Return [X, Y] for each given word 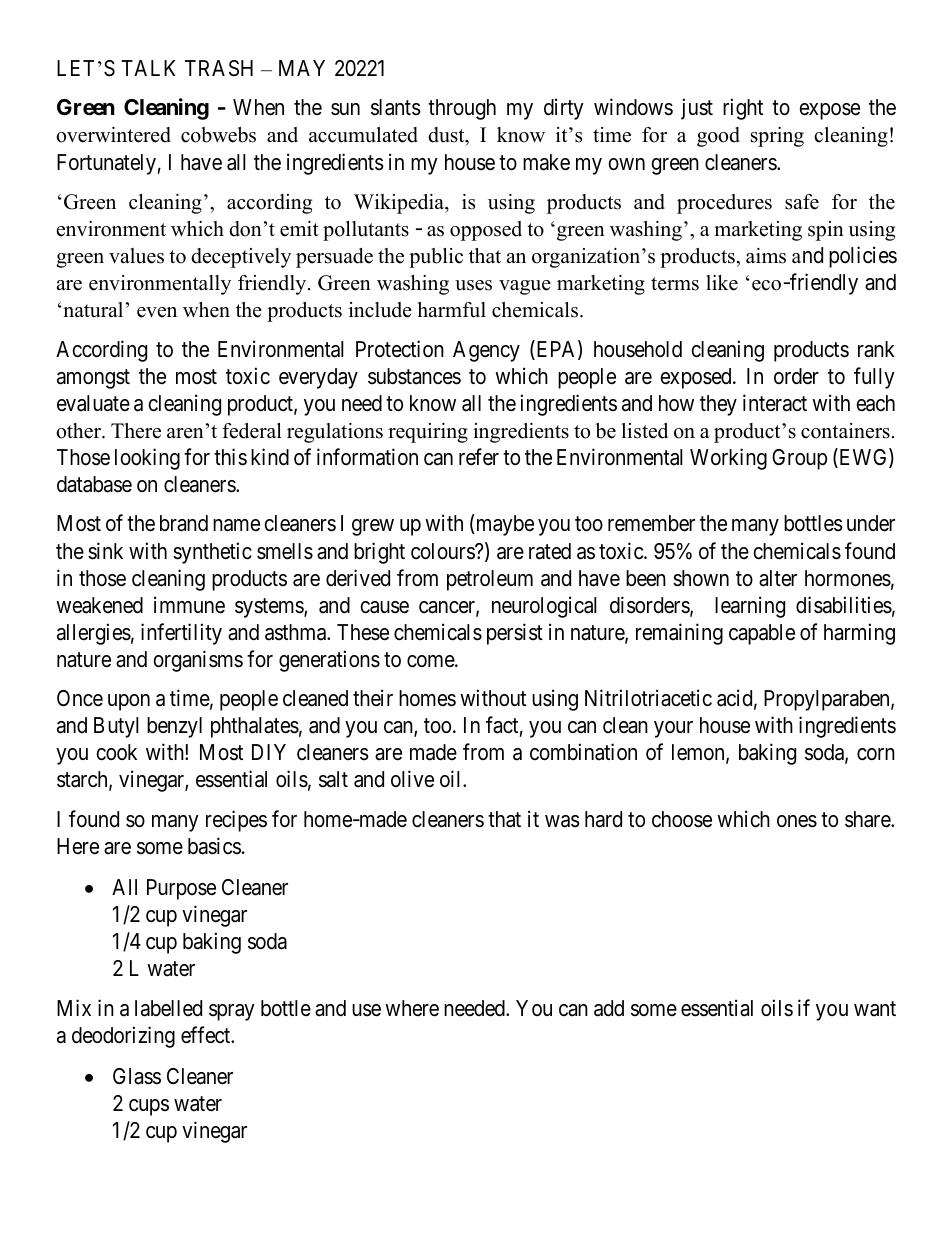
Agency [486, 351]
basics [214, 846]
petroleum [490, 580]
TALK [148, 68]
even [157, 312]
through [462, 109]
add [609, 1008]
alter [778, 578]
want [875, 1009]
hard [603, 819]
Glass [137, 1076]
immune [189, 605]
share [868, 819]
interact [775, 403]
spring [777, 137]
